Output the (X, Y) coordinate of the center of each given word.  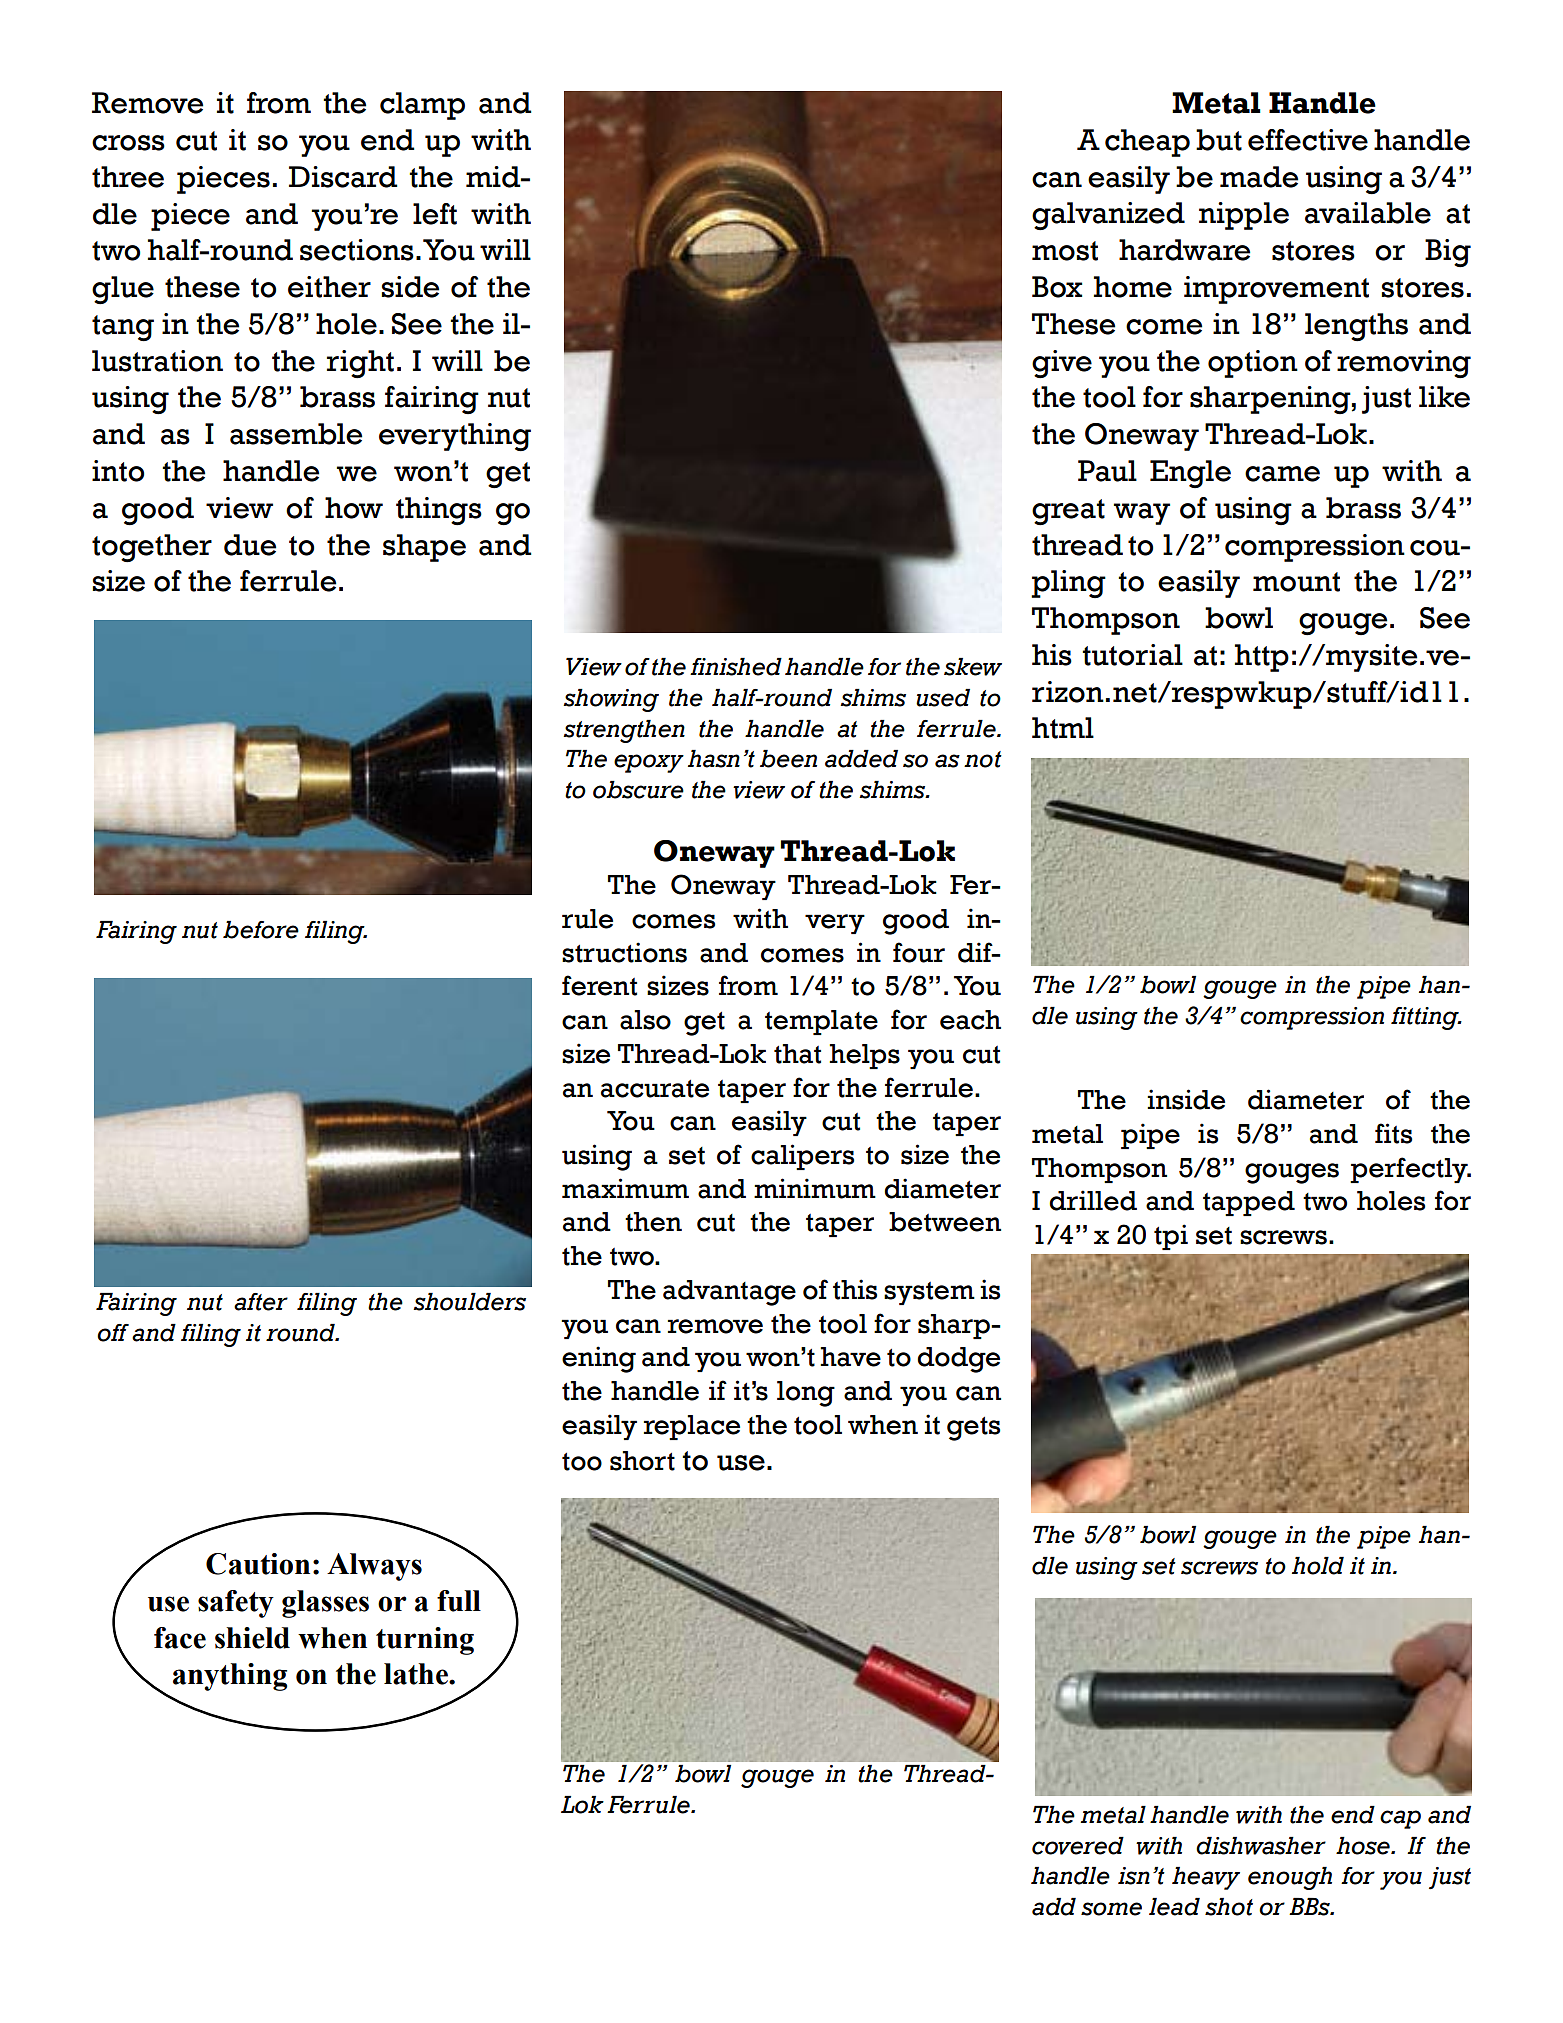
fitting (1426, 1018)
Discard (343, 177)
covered (1078, 1846)
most (1065, 251)
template (821, 1022)
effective (1308, 140)
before (261, 930)
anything (230, 1677)
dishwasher (1261, 1846)
